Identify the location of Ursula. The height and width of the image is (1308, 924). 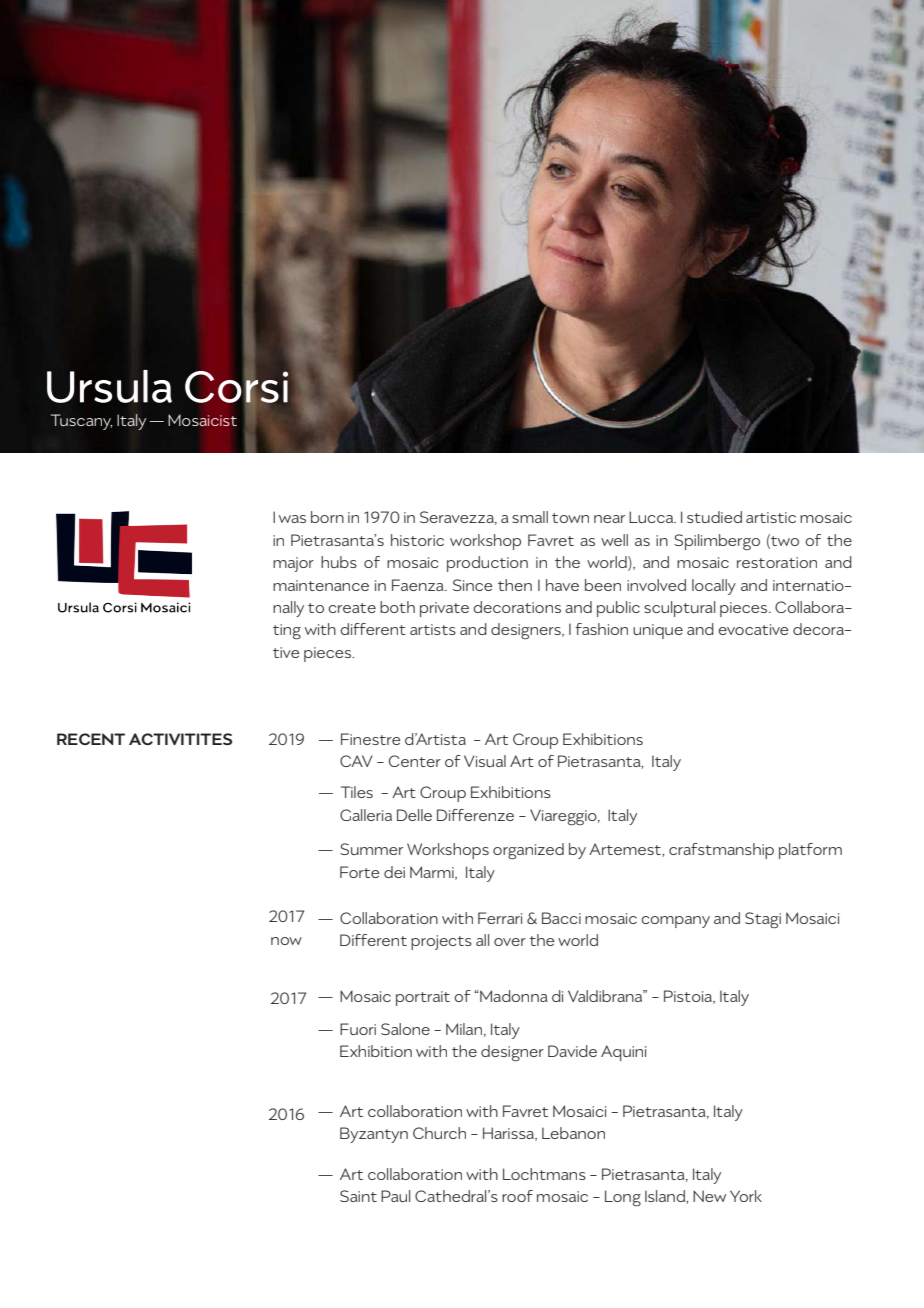
(109, 386).
